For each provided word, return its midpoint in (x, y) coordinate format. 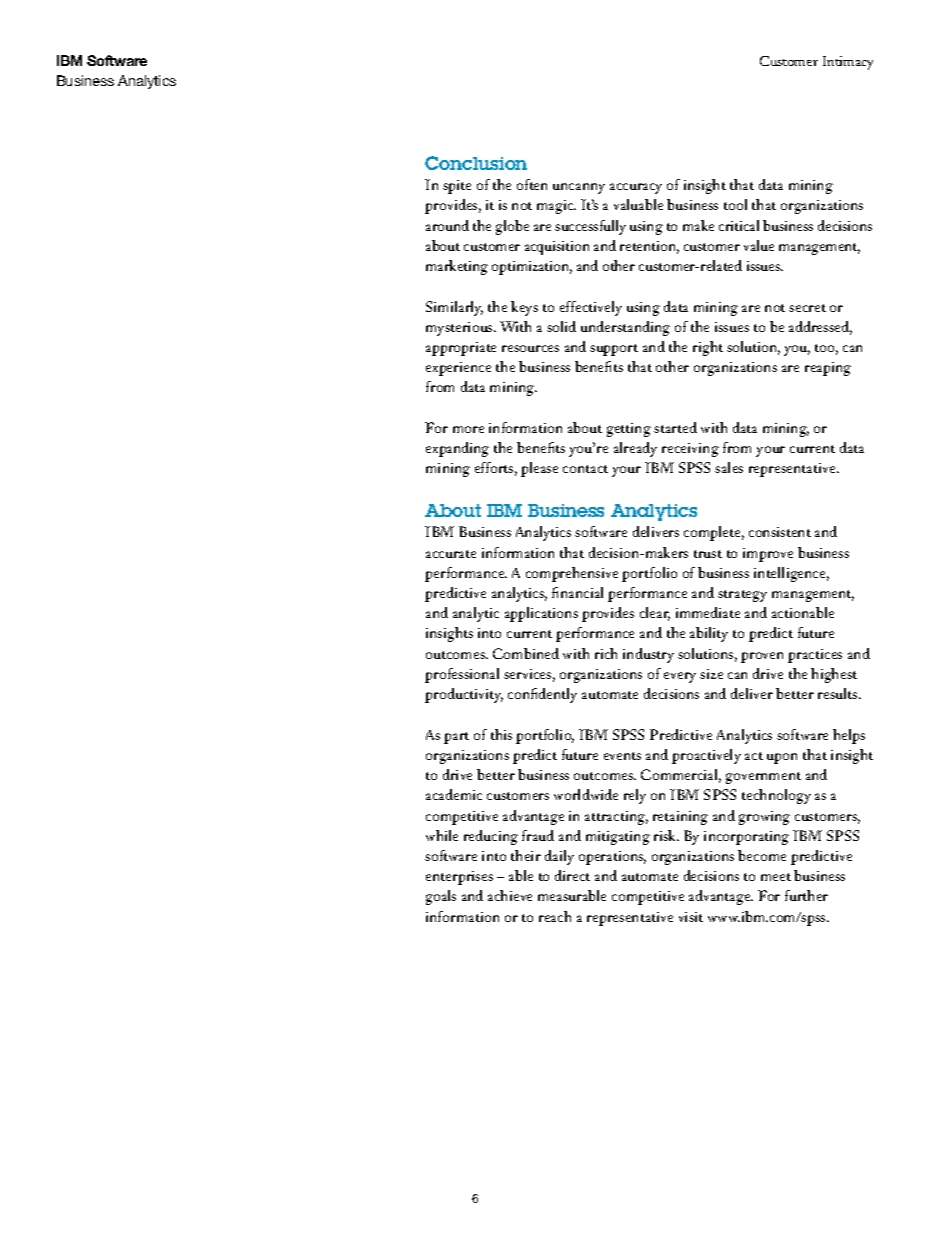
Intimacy (848, 63)
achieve (510, 895)
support (614, 350)
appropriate (461, 349)
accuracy (636, 188)
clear (655, 614)
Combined (526, 653)
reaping (828, 369)
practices (815, 656)
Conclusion (476, 163)
